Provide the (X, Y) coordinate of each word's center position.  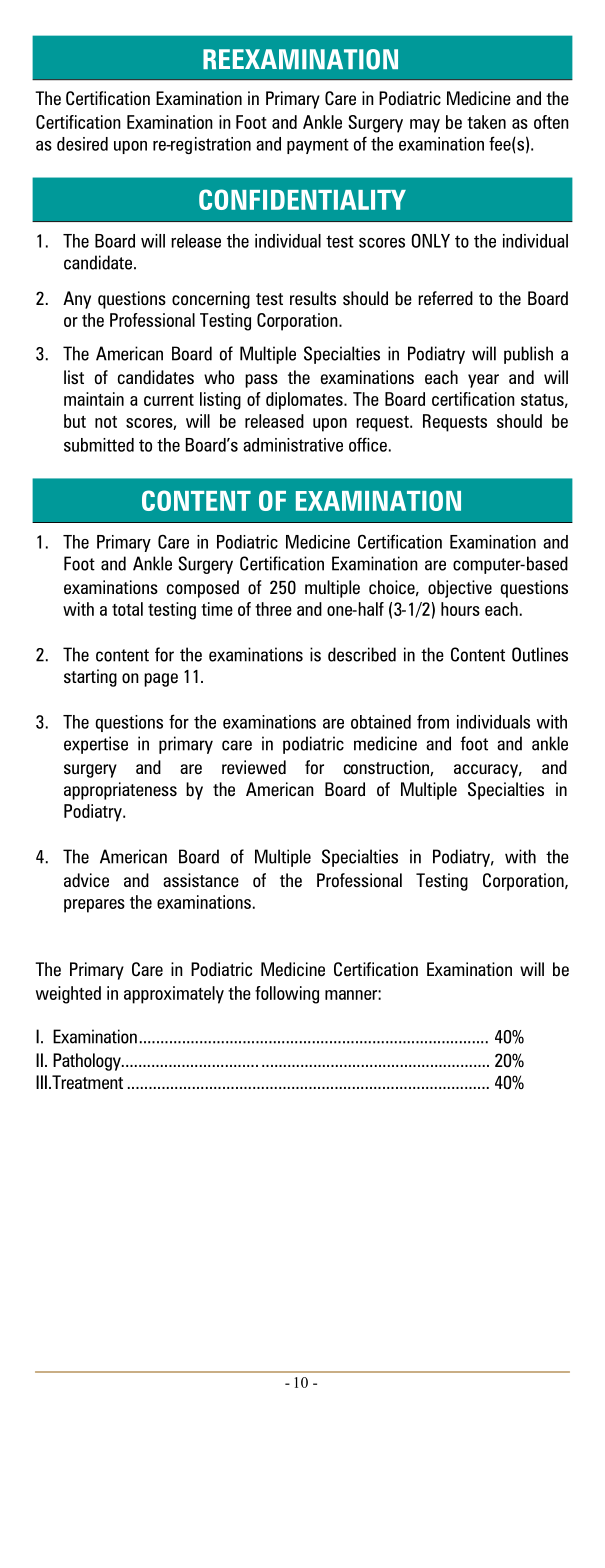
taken (486, 122)
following (287, 995)
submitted (99, 445)
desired (82, 144)
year (483, 381)
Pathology (88, 1062)
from (433, 721)
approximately (174, 995)
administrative (293, 445)
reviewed (254, 767)
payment (318, 146)
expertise (96, 745)
